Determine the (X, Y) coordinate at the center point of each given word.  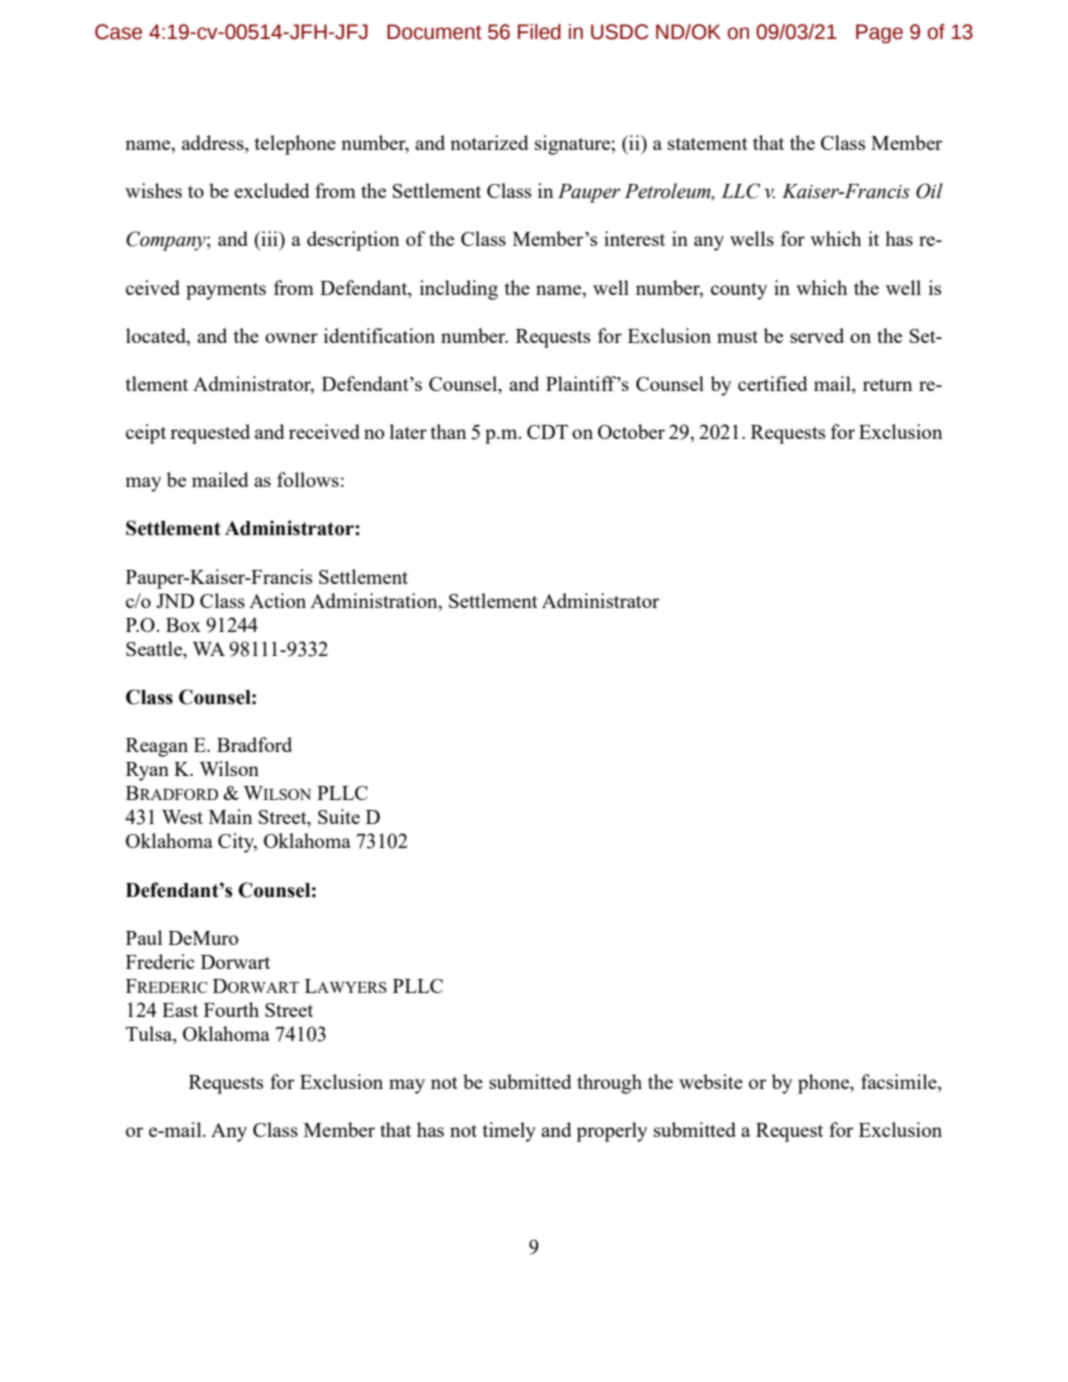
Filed (539, 32)
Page (879, 34)
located (157, 337)
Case (118, 32)
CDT (547, 432)
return (887, 385)
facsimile (900, 1083)
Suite (339, 816)
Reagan (157, 747)
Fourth (231, 1009)
